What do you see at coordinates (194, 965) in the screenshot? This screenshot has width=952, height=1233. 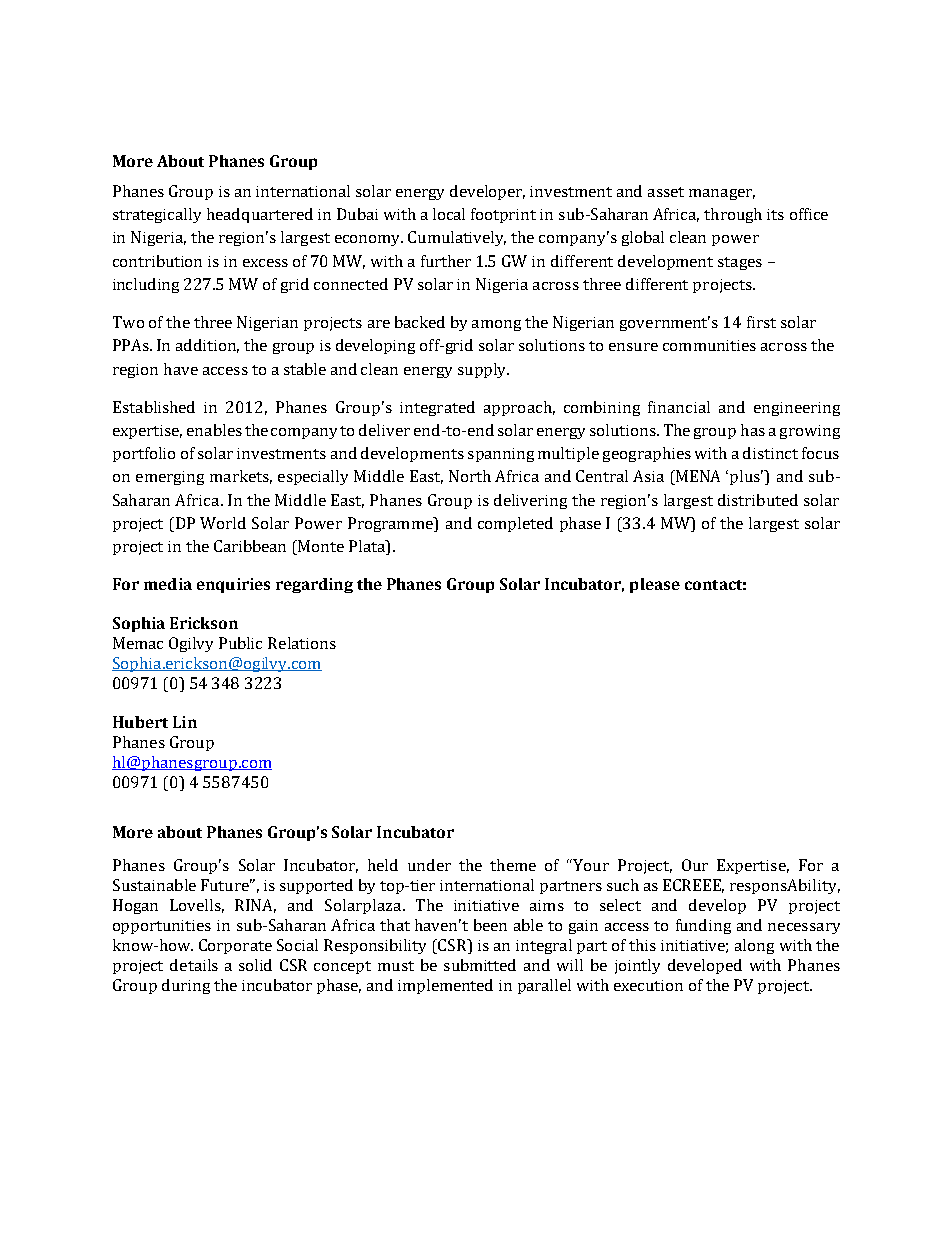 I see `details` at bounding box center [194, 965].
